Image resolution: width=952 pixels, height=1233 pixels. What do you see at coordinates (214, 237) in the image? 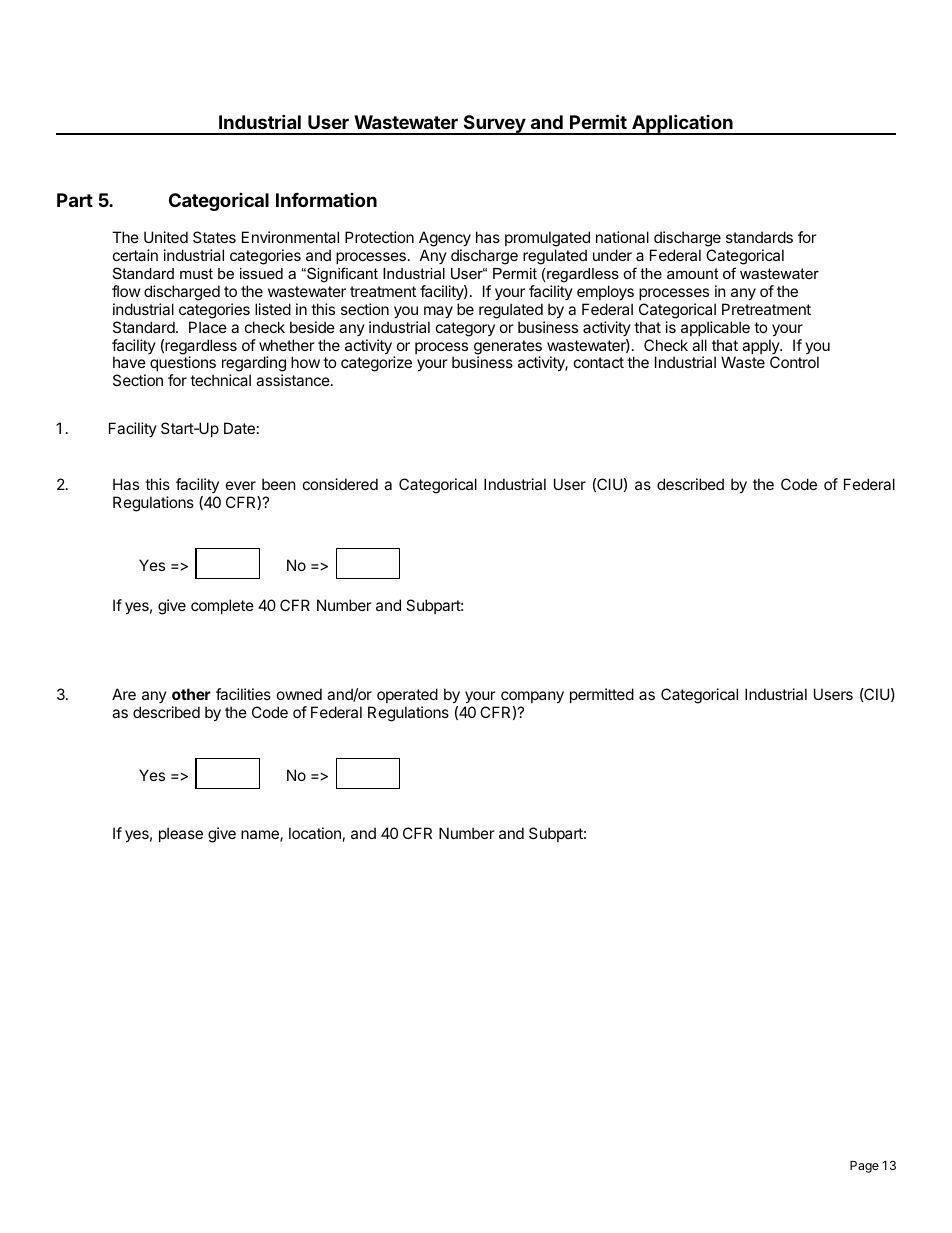
I see `States` at bounding box center [214, 237].
